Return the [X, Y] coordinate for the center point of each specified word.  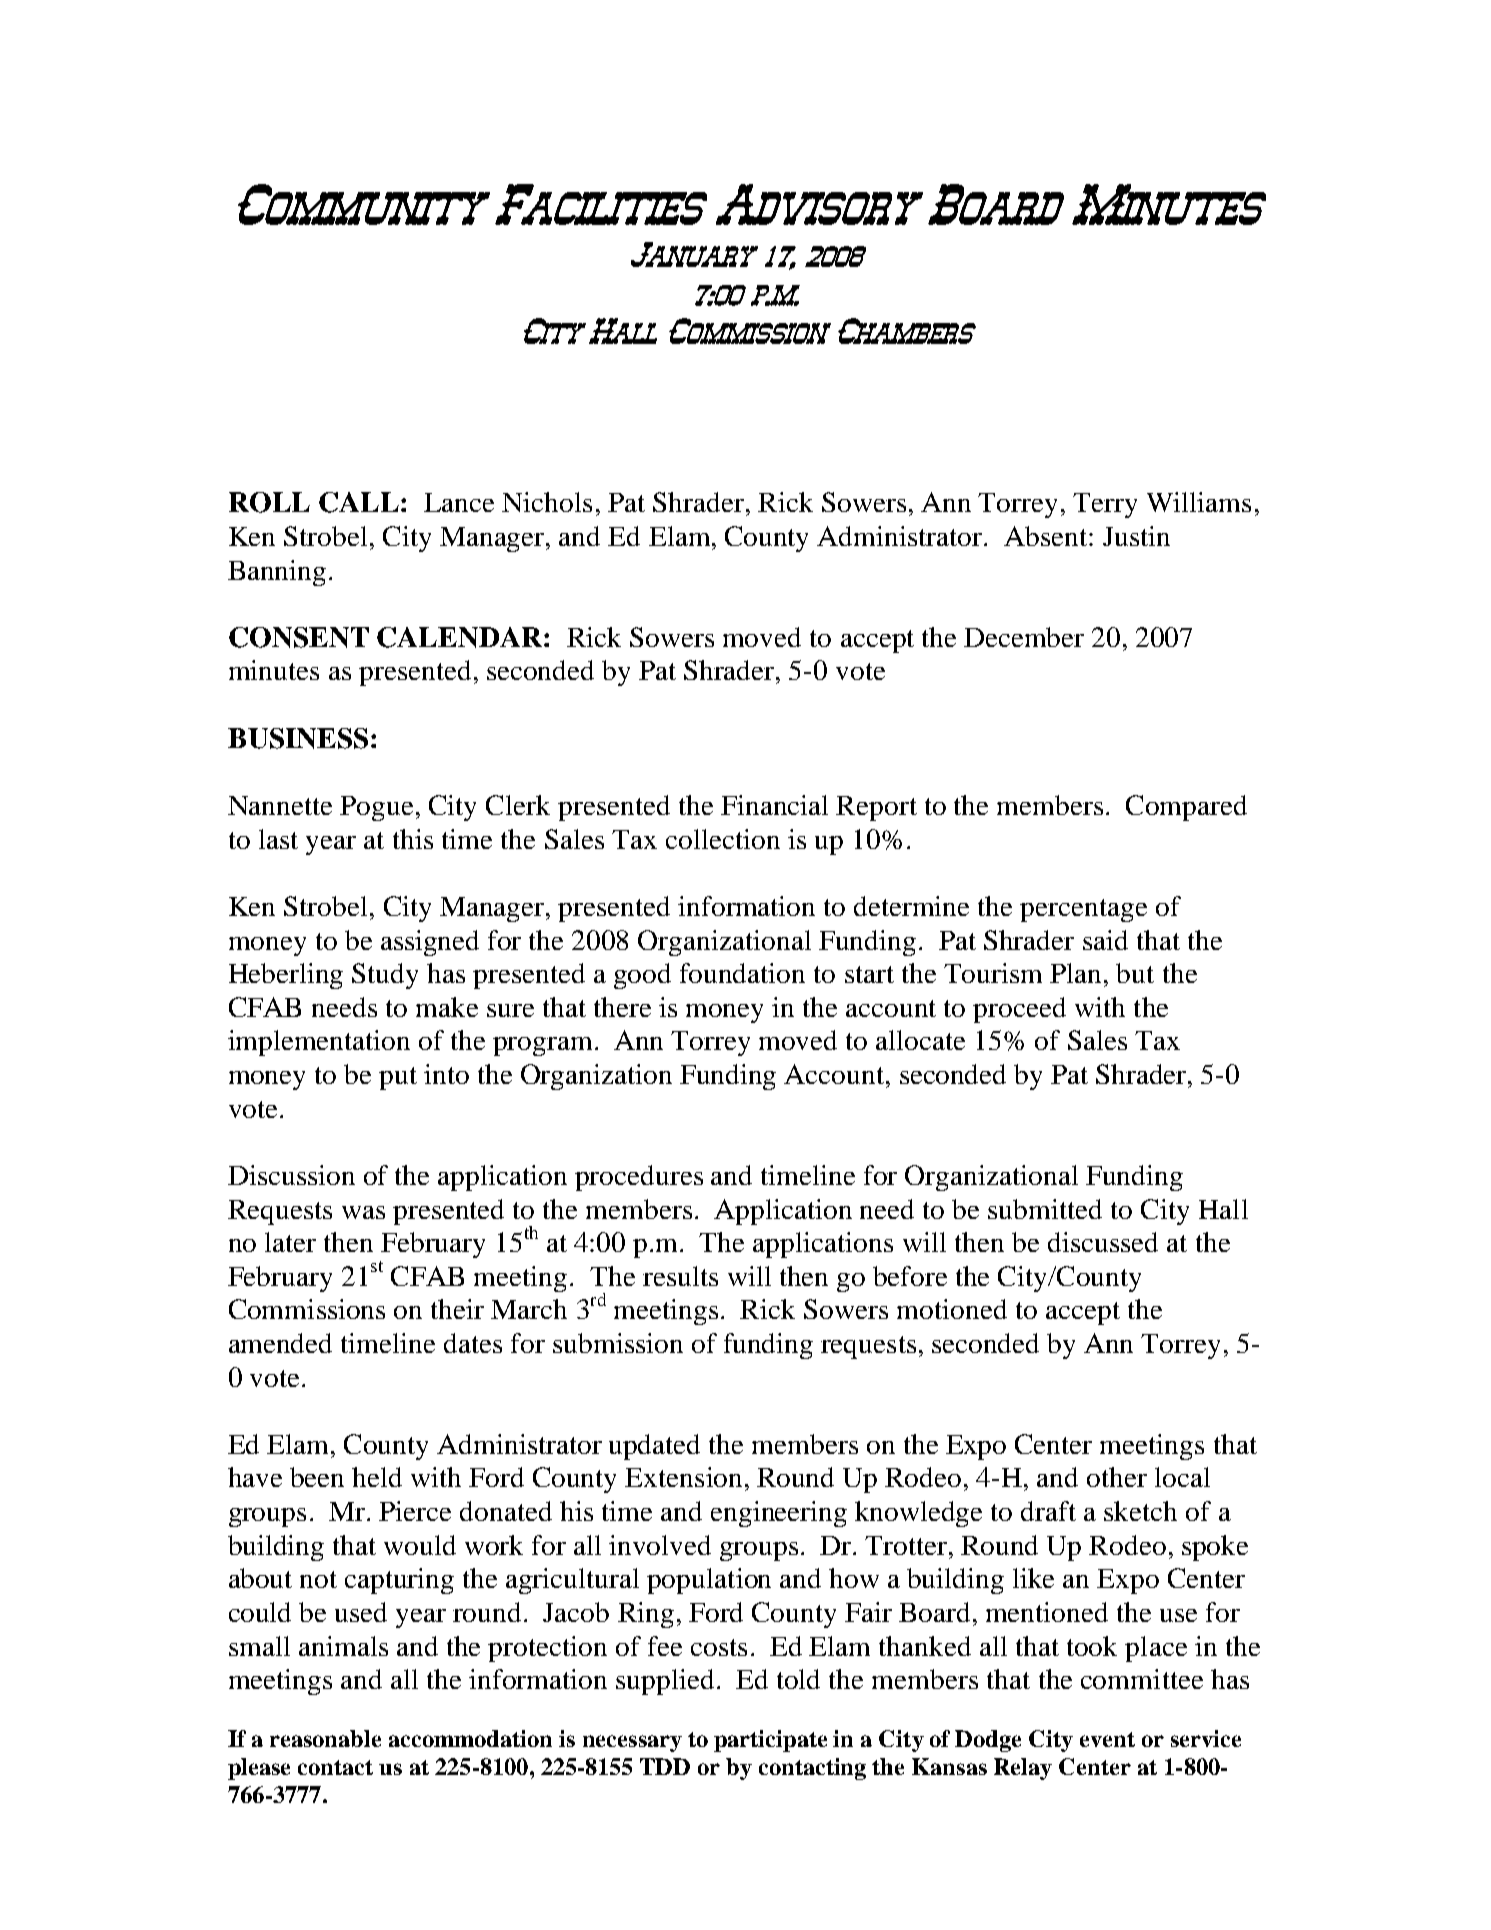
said [1105, 940]
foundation [742, 973]
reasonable [325, 1738]
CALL [359, 502]
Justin [1136, 536]
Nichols [547, 502]
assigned [430, 943]
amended [280, 1343]
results [680, 1276]
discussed [1103, 1242]
